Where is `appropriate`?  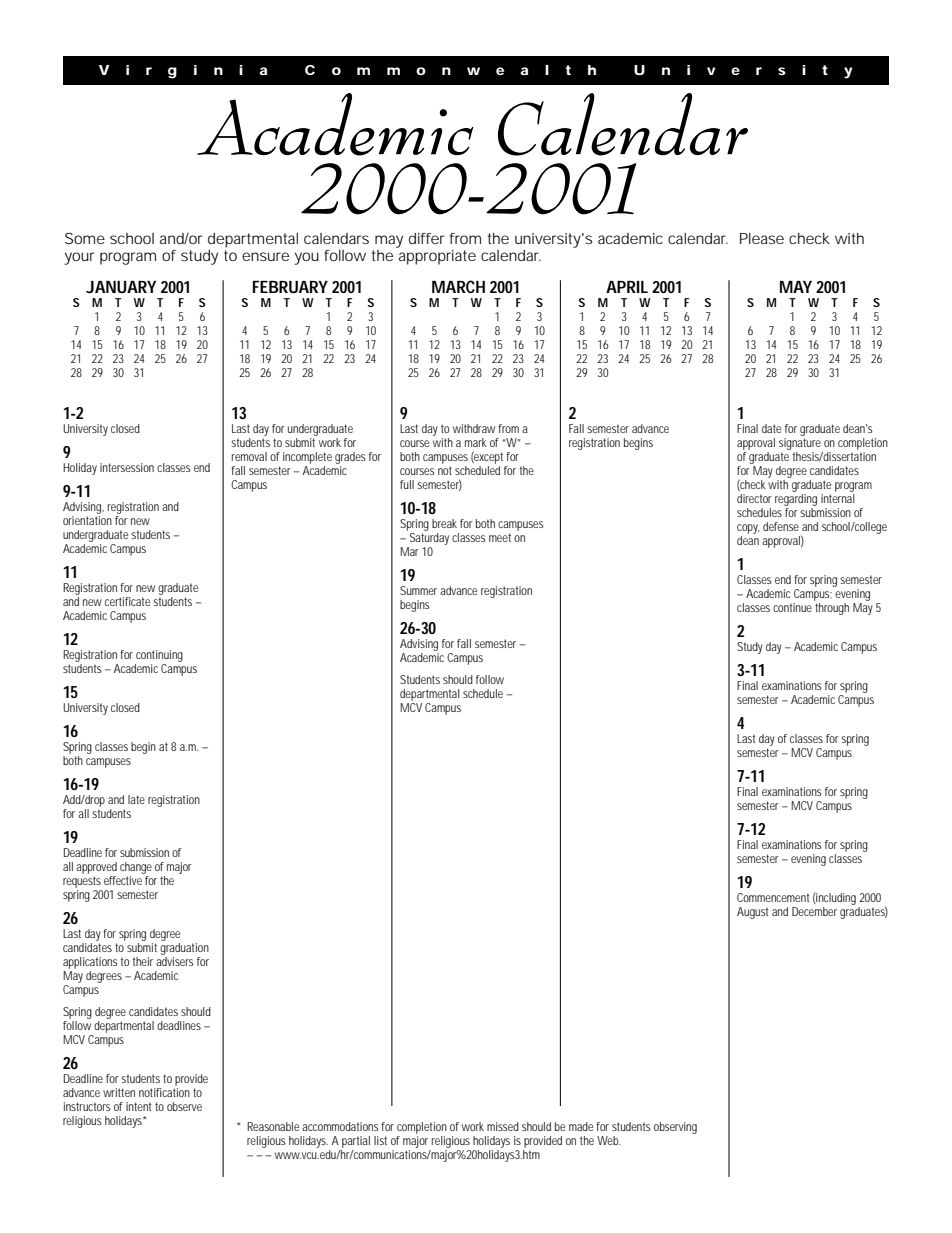 appropriate is located at coordinates (437, 257).
